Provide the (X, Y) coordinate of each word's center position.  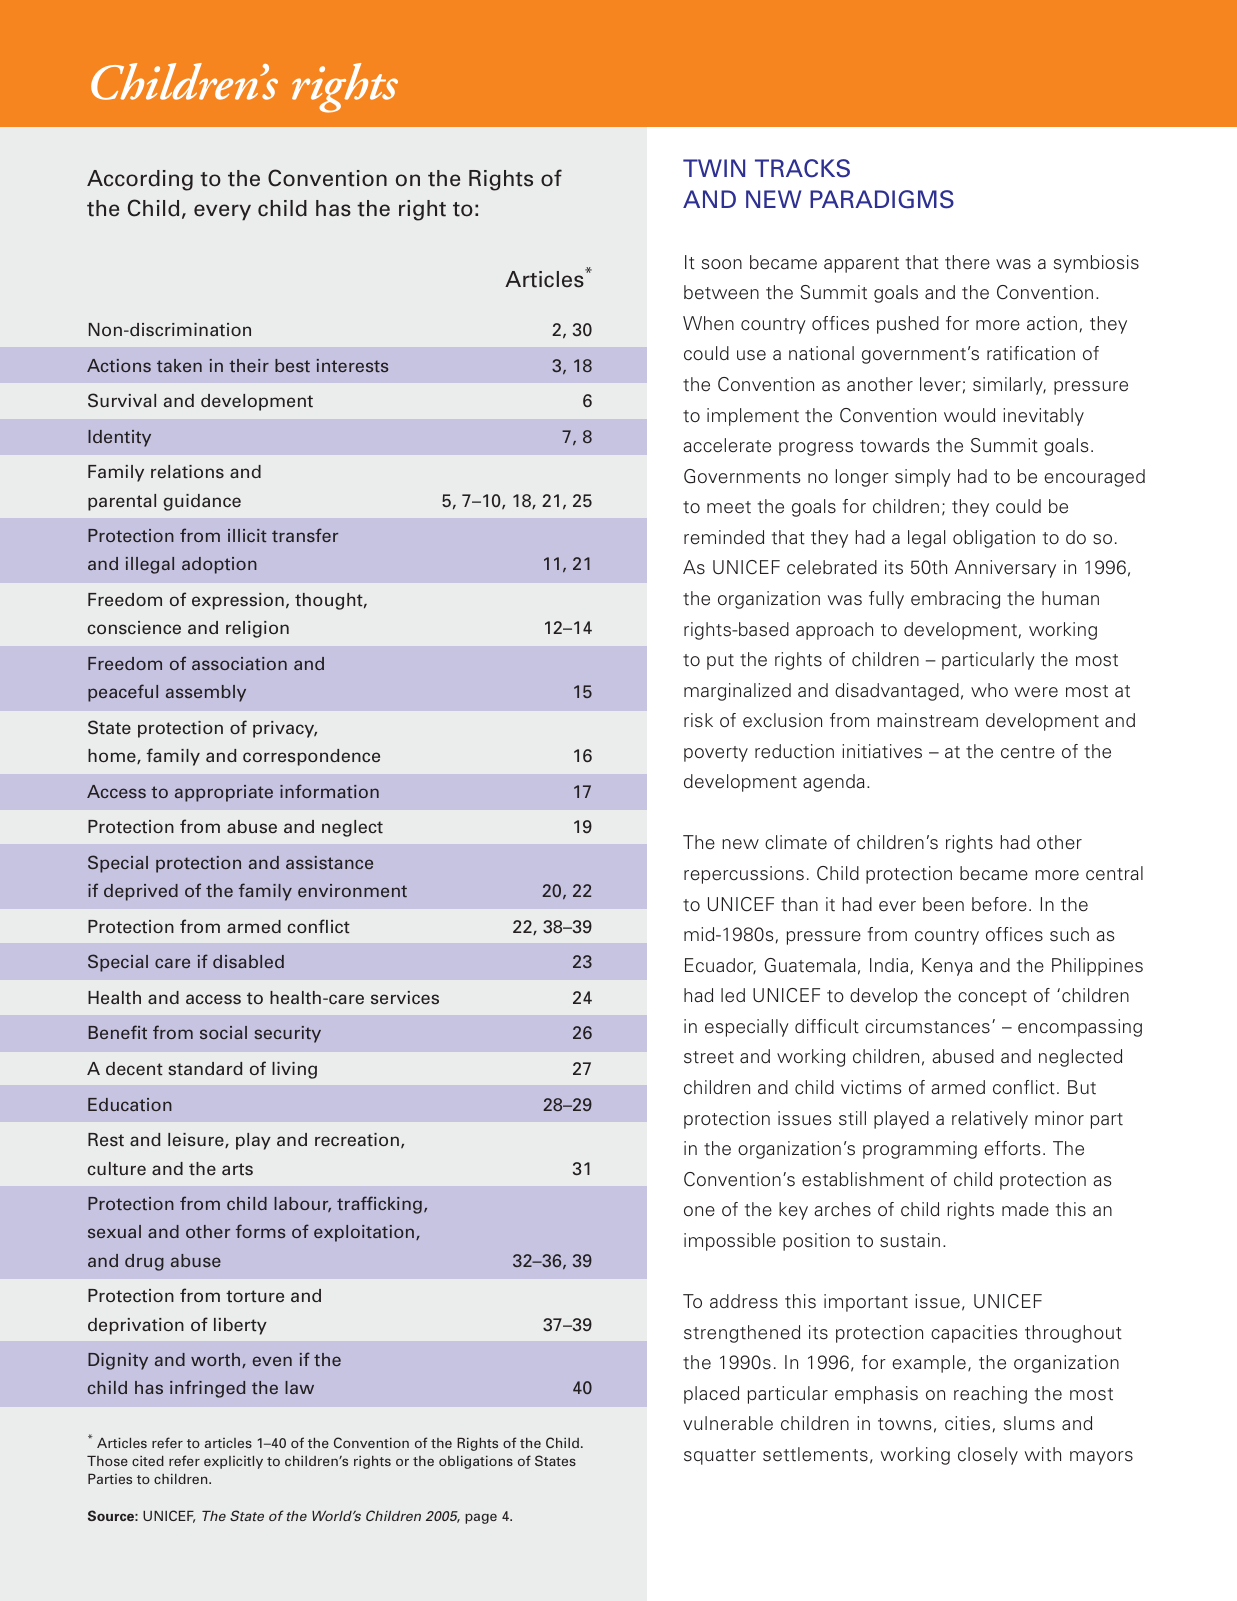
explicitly (233, 1462)
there (967, 262)
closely (988, 1456)
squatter (720, 1457)
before (999, 904)
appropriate (224, 793)
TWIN (714, 168)
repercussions (744, 875)
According (140, 180)
